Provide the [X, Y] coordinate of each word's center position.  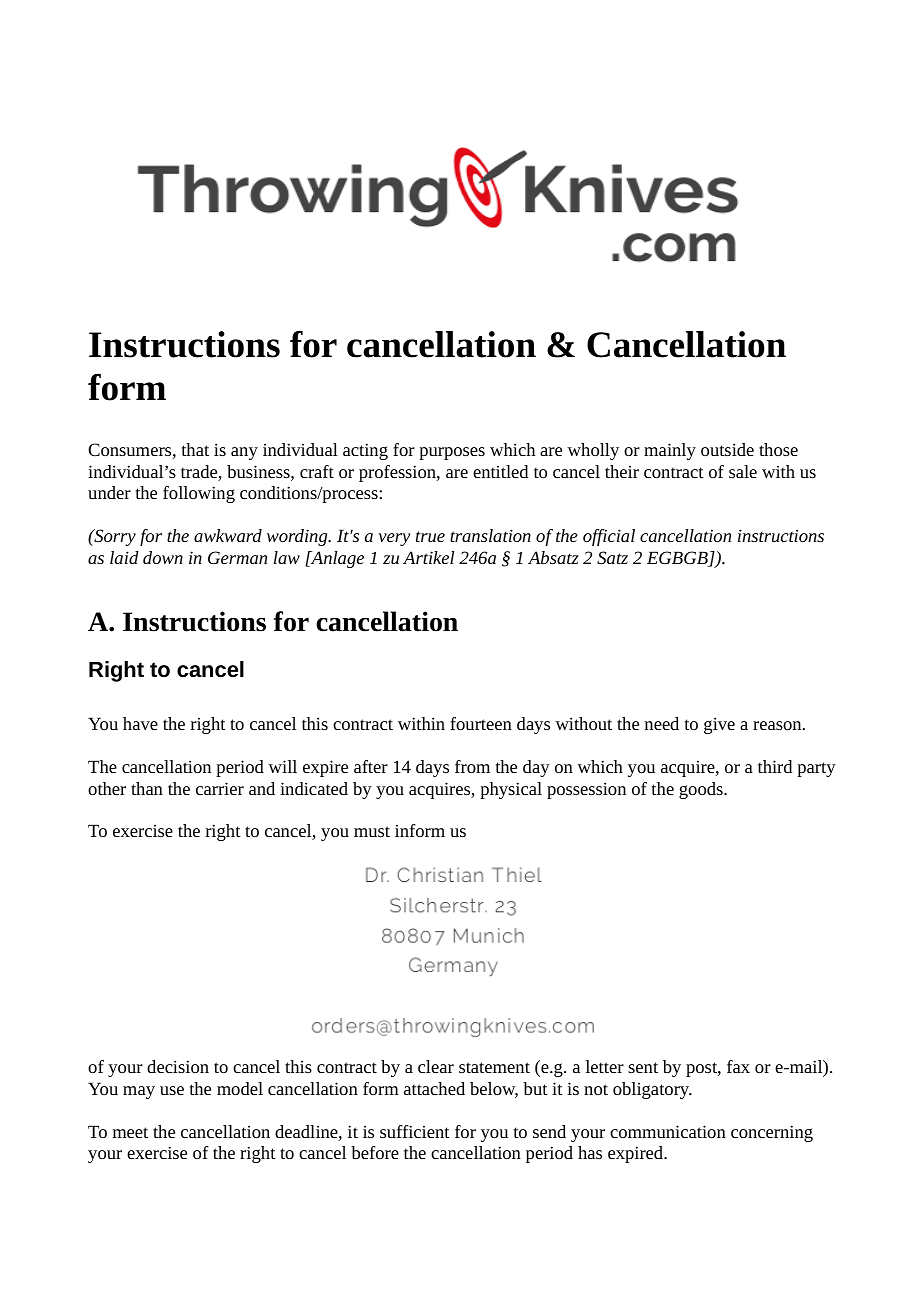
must [372, 831]
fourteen [481, 723]
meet [130, 1132]
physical [511, 790]
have [140, 723]
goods [702, 790]
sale [743, 471]
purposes [452, 453]
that [195, 449]
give [719, 725]
